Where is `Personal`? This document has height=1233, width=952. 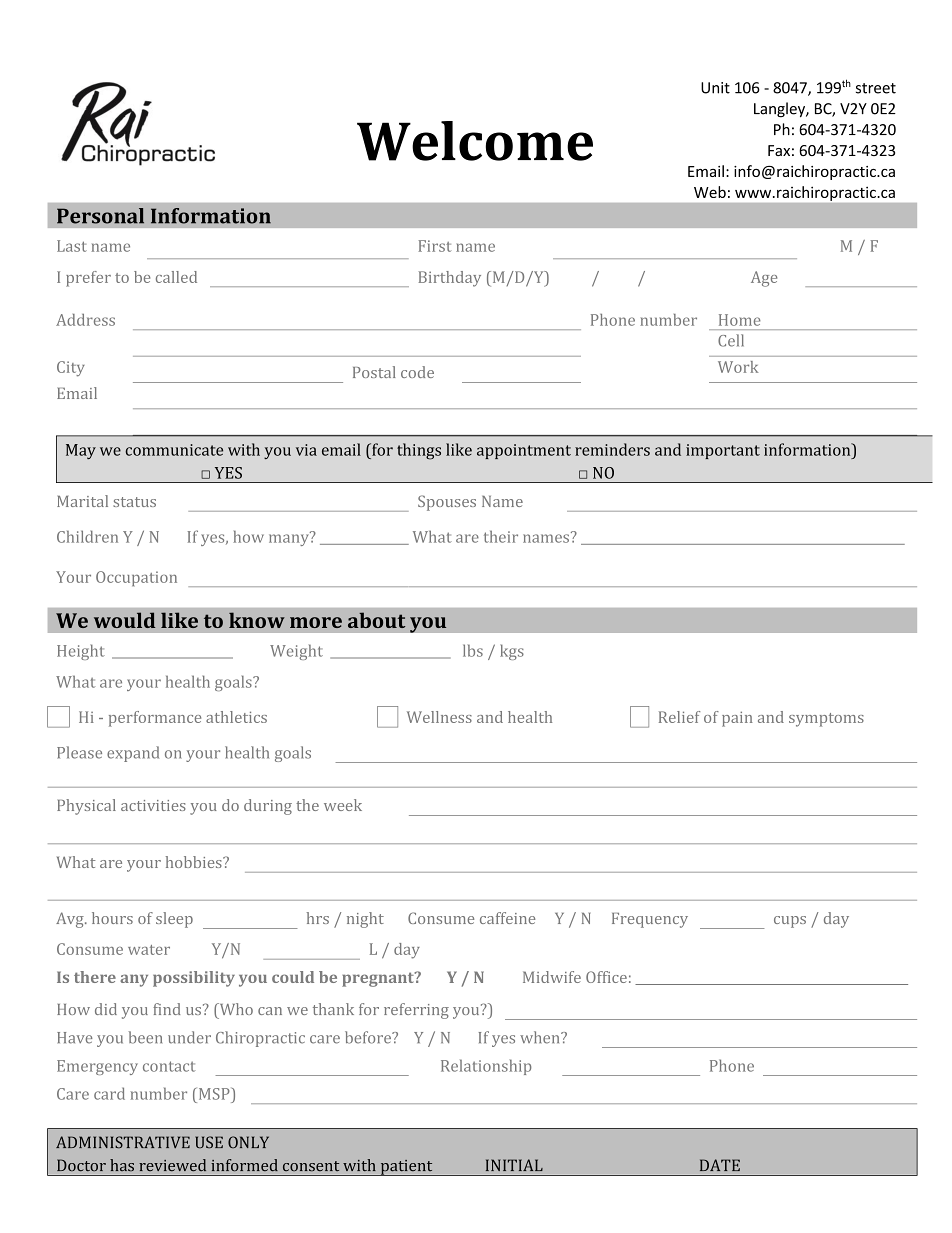
Personal is located at coordinates (100, 216).
